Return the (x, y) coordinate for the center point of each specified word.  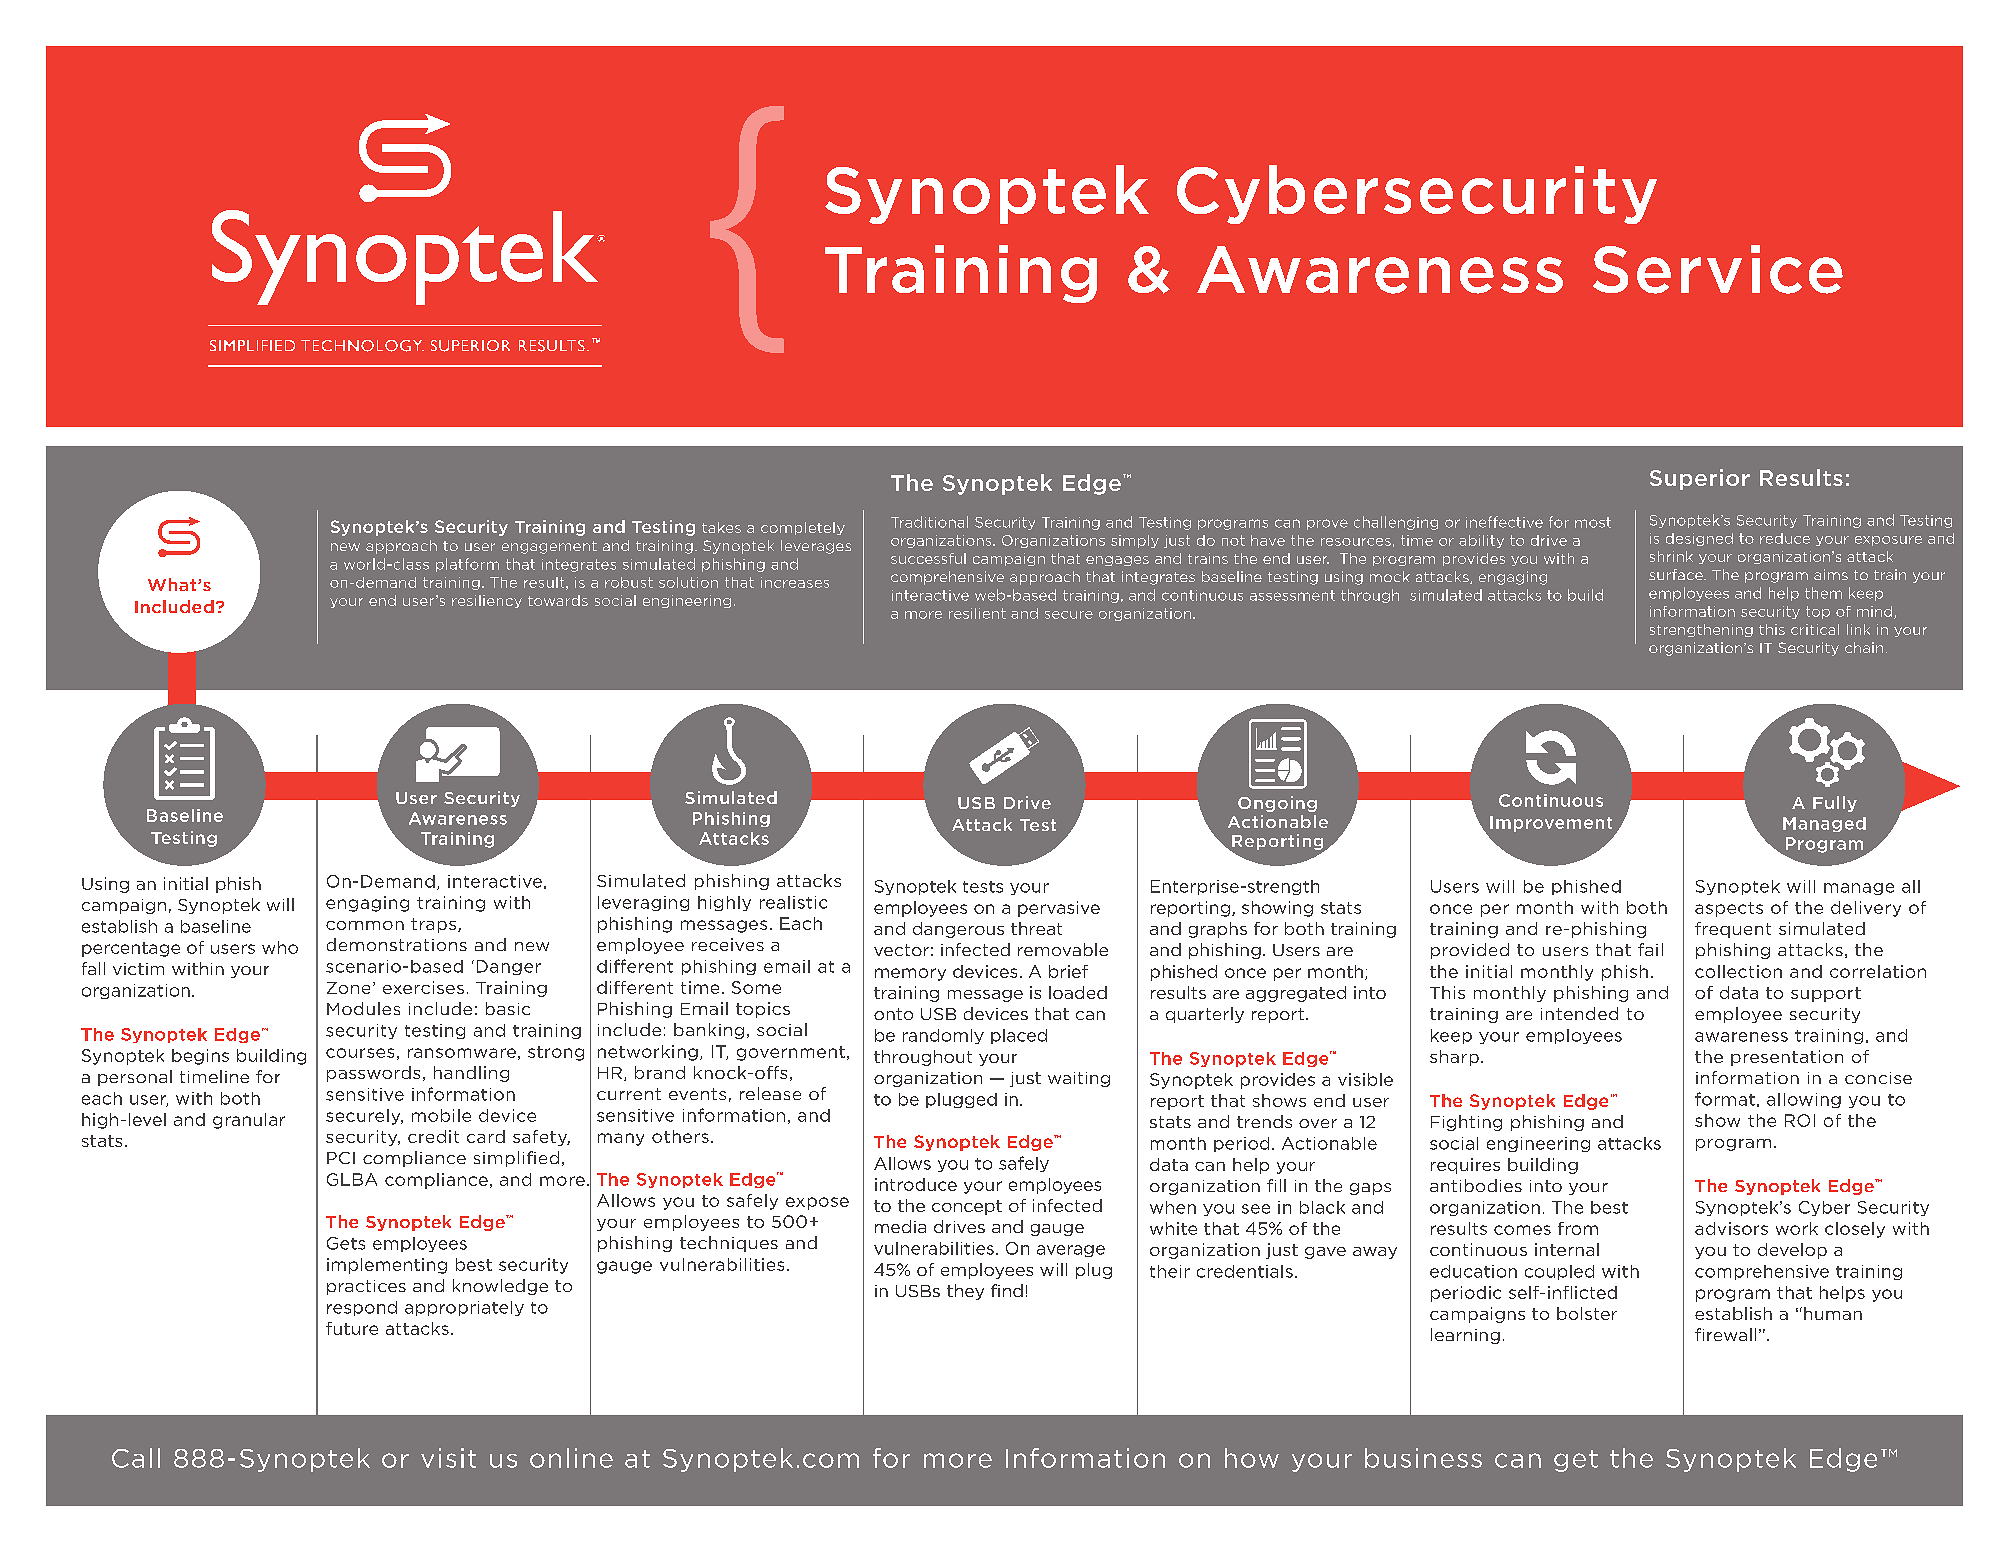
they (965, 1292)
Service (1718, 269)
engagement (549, 547)
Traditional (929, 522)
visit (448, 1458)
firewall (1725, 1334)
